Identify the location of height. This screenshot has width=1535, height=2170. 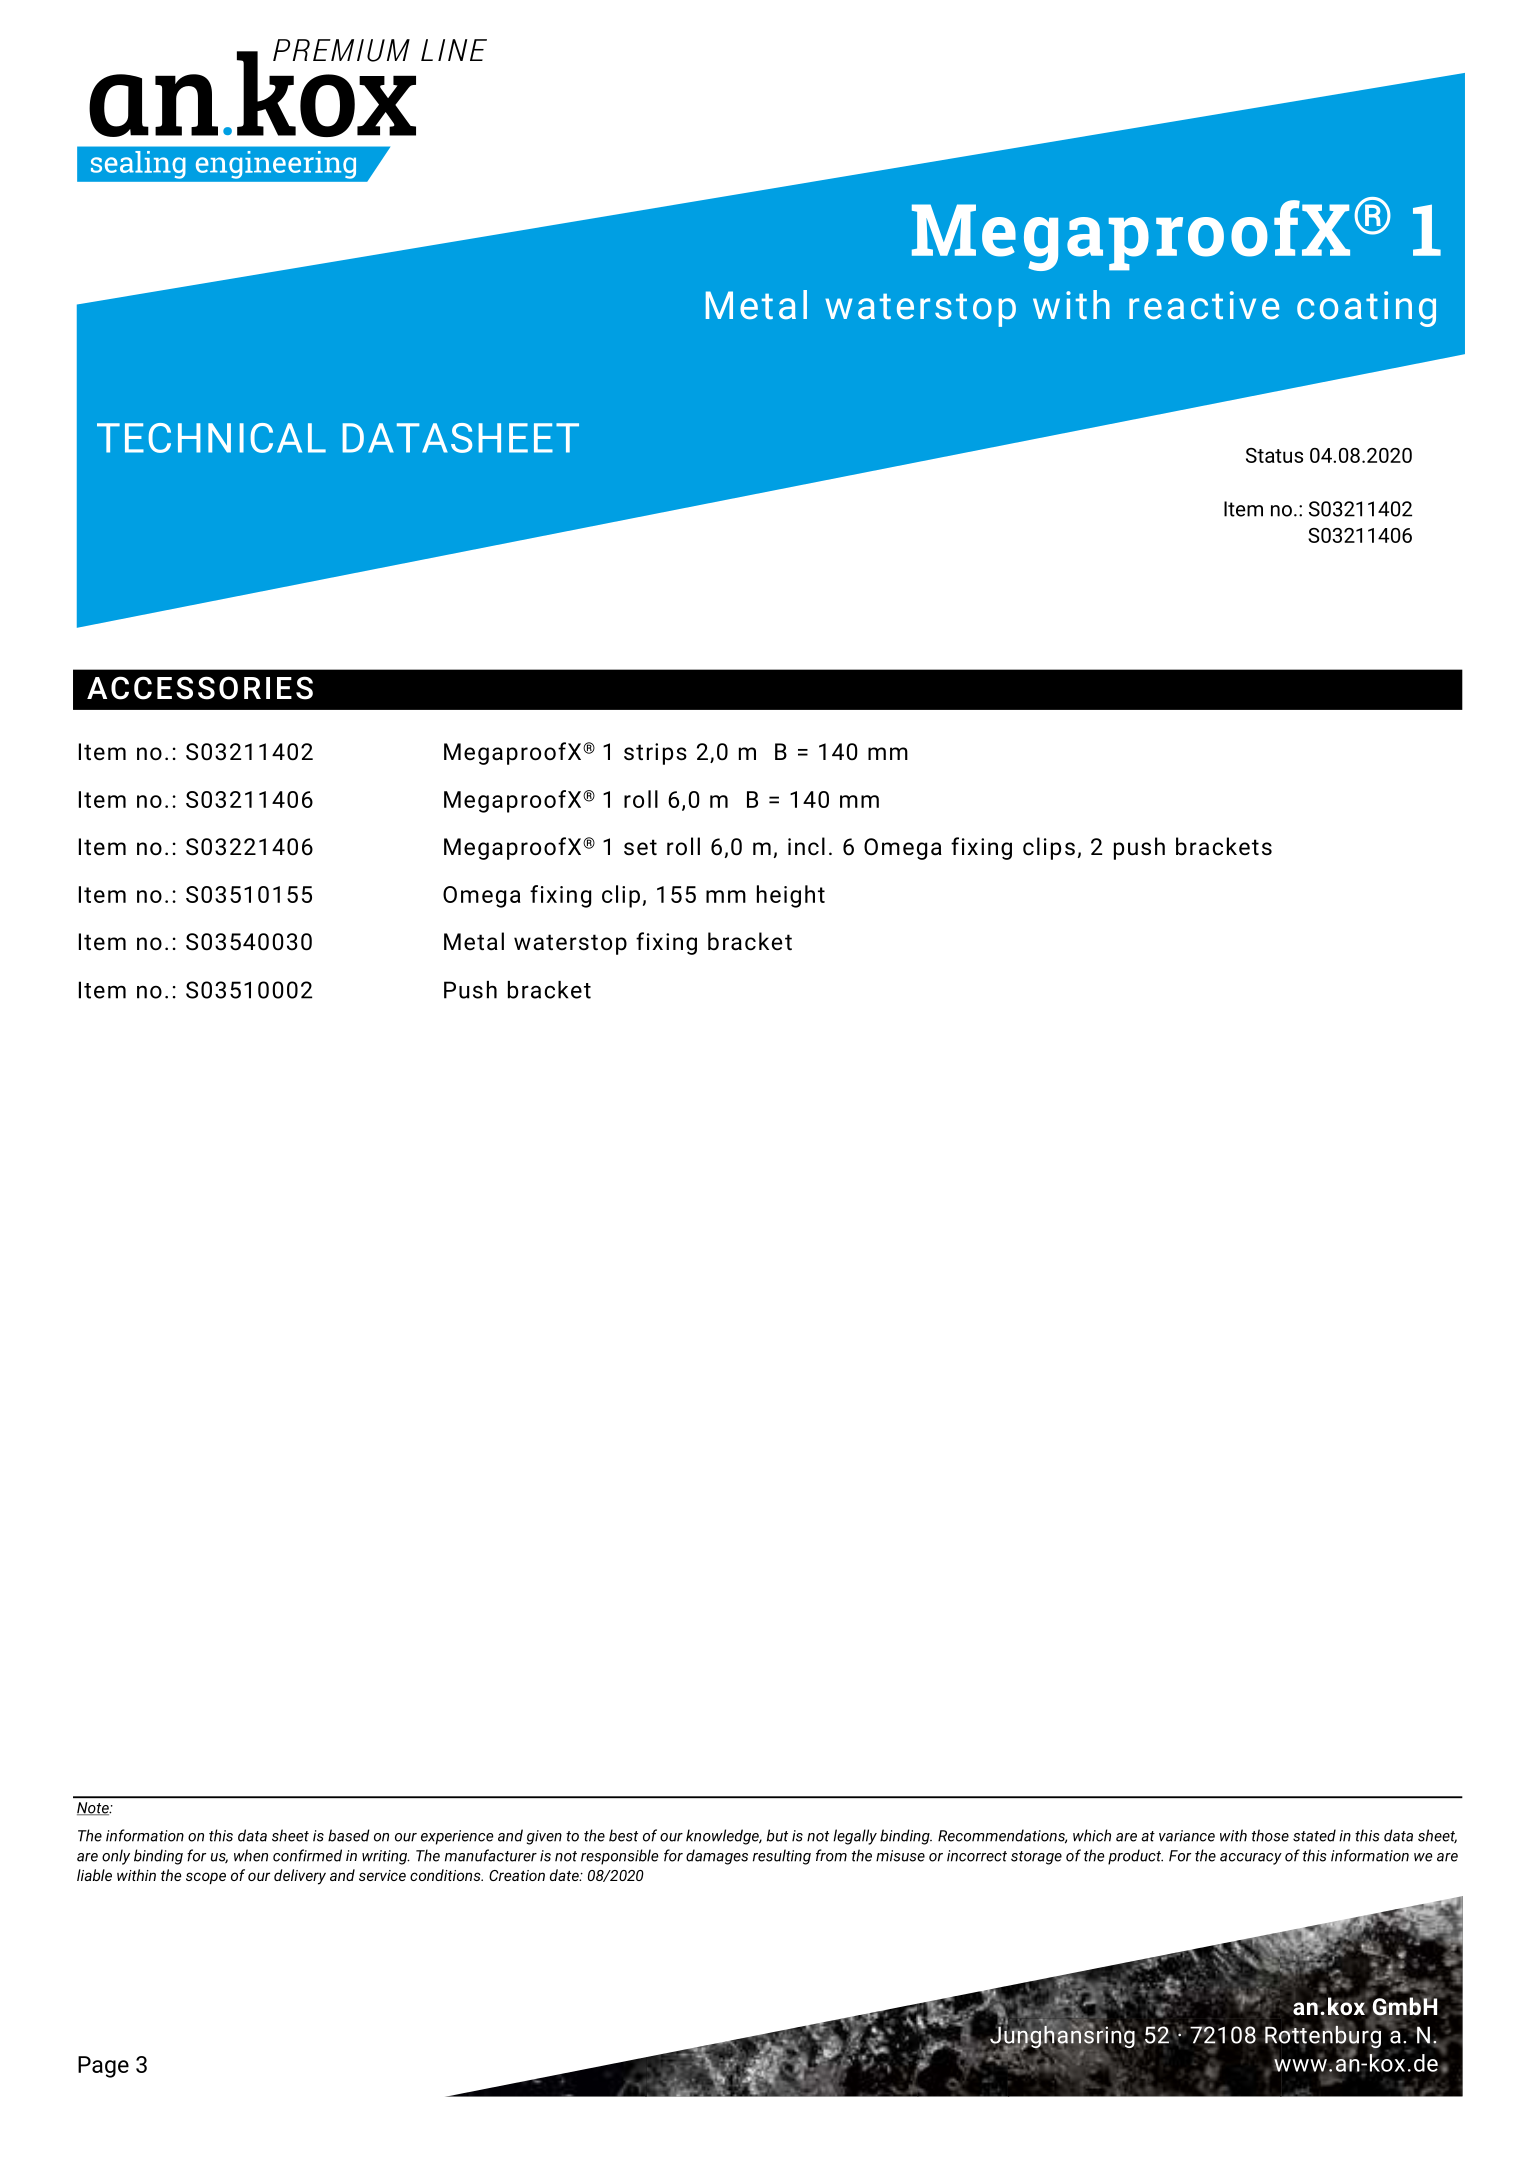
(791, 896).
